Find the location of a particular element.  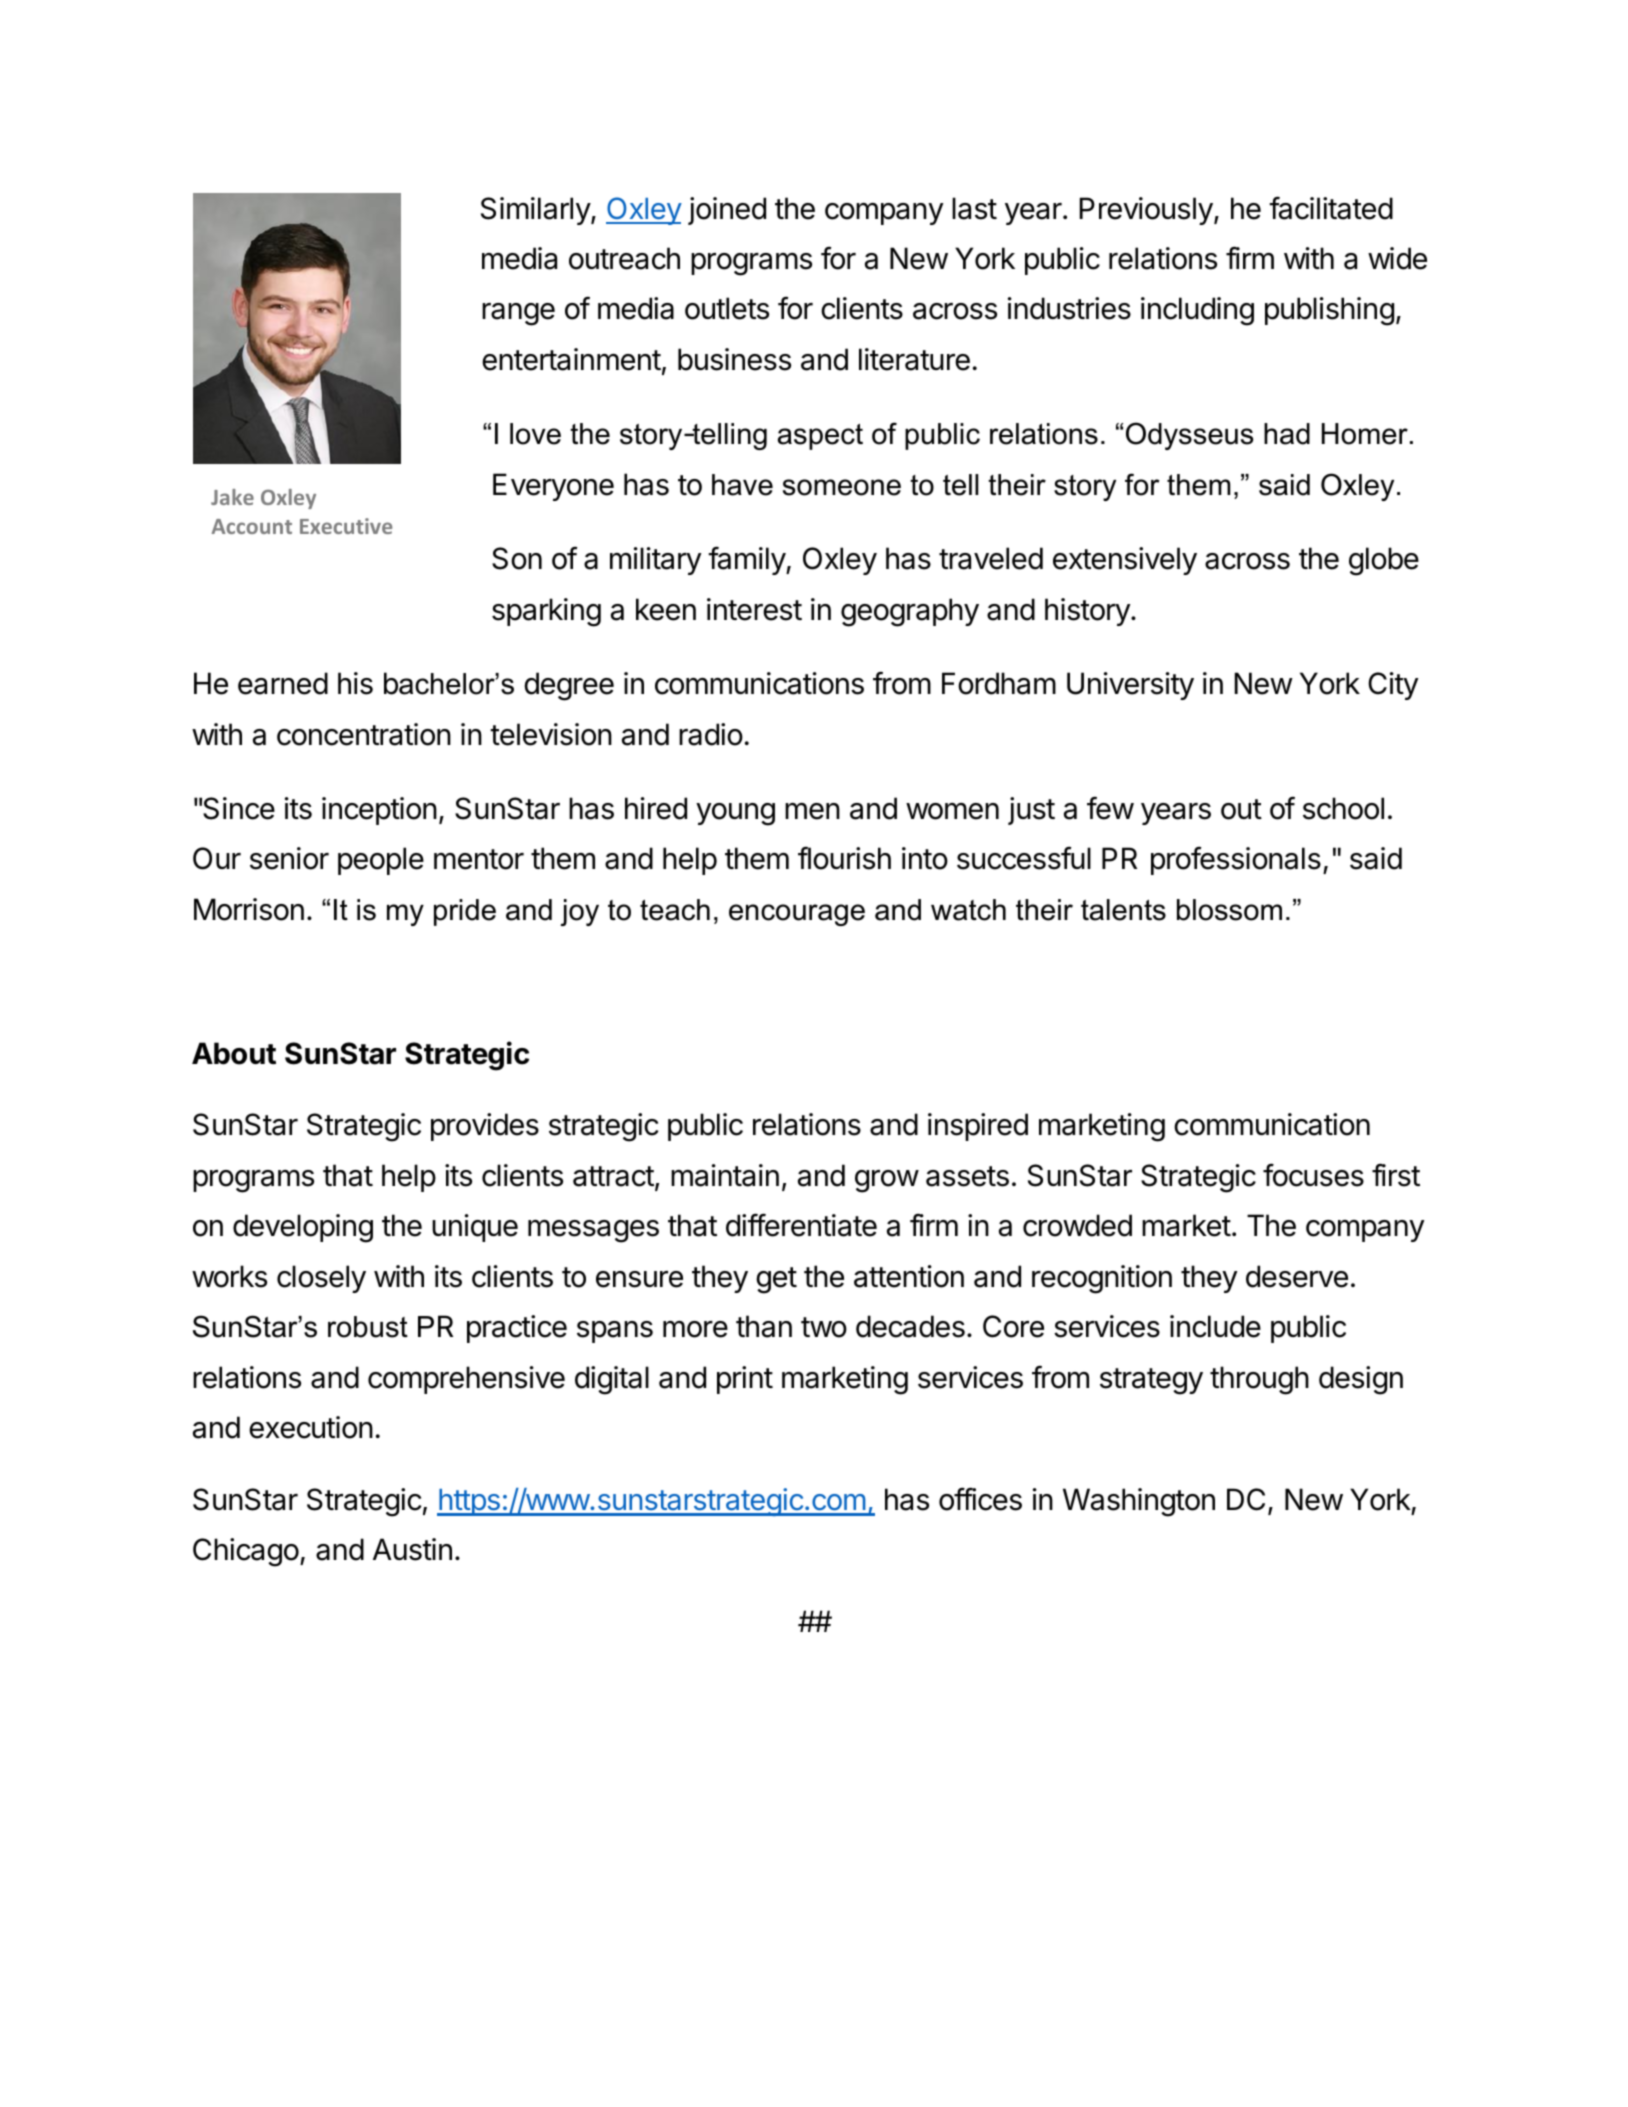

professionals is located at coordinates (1236, 860).
